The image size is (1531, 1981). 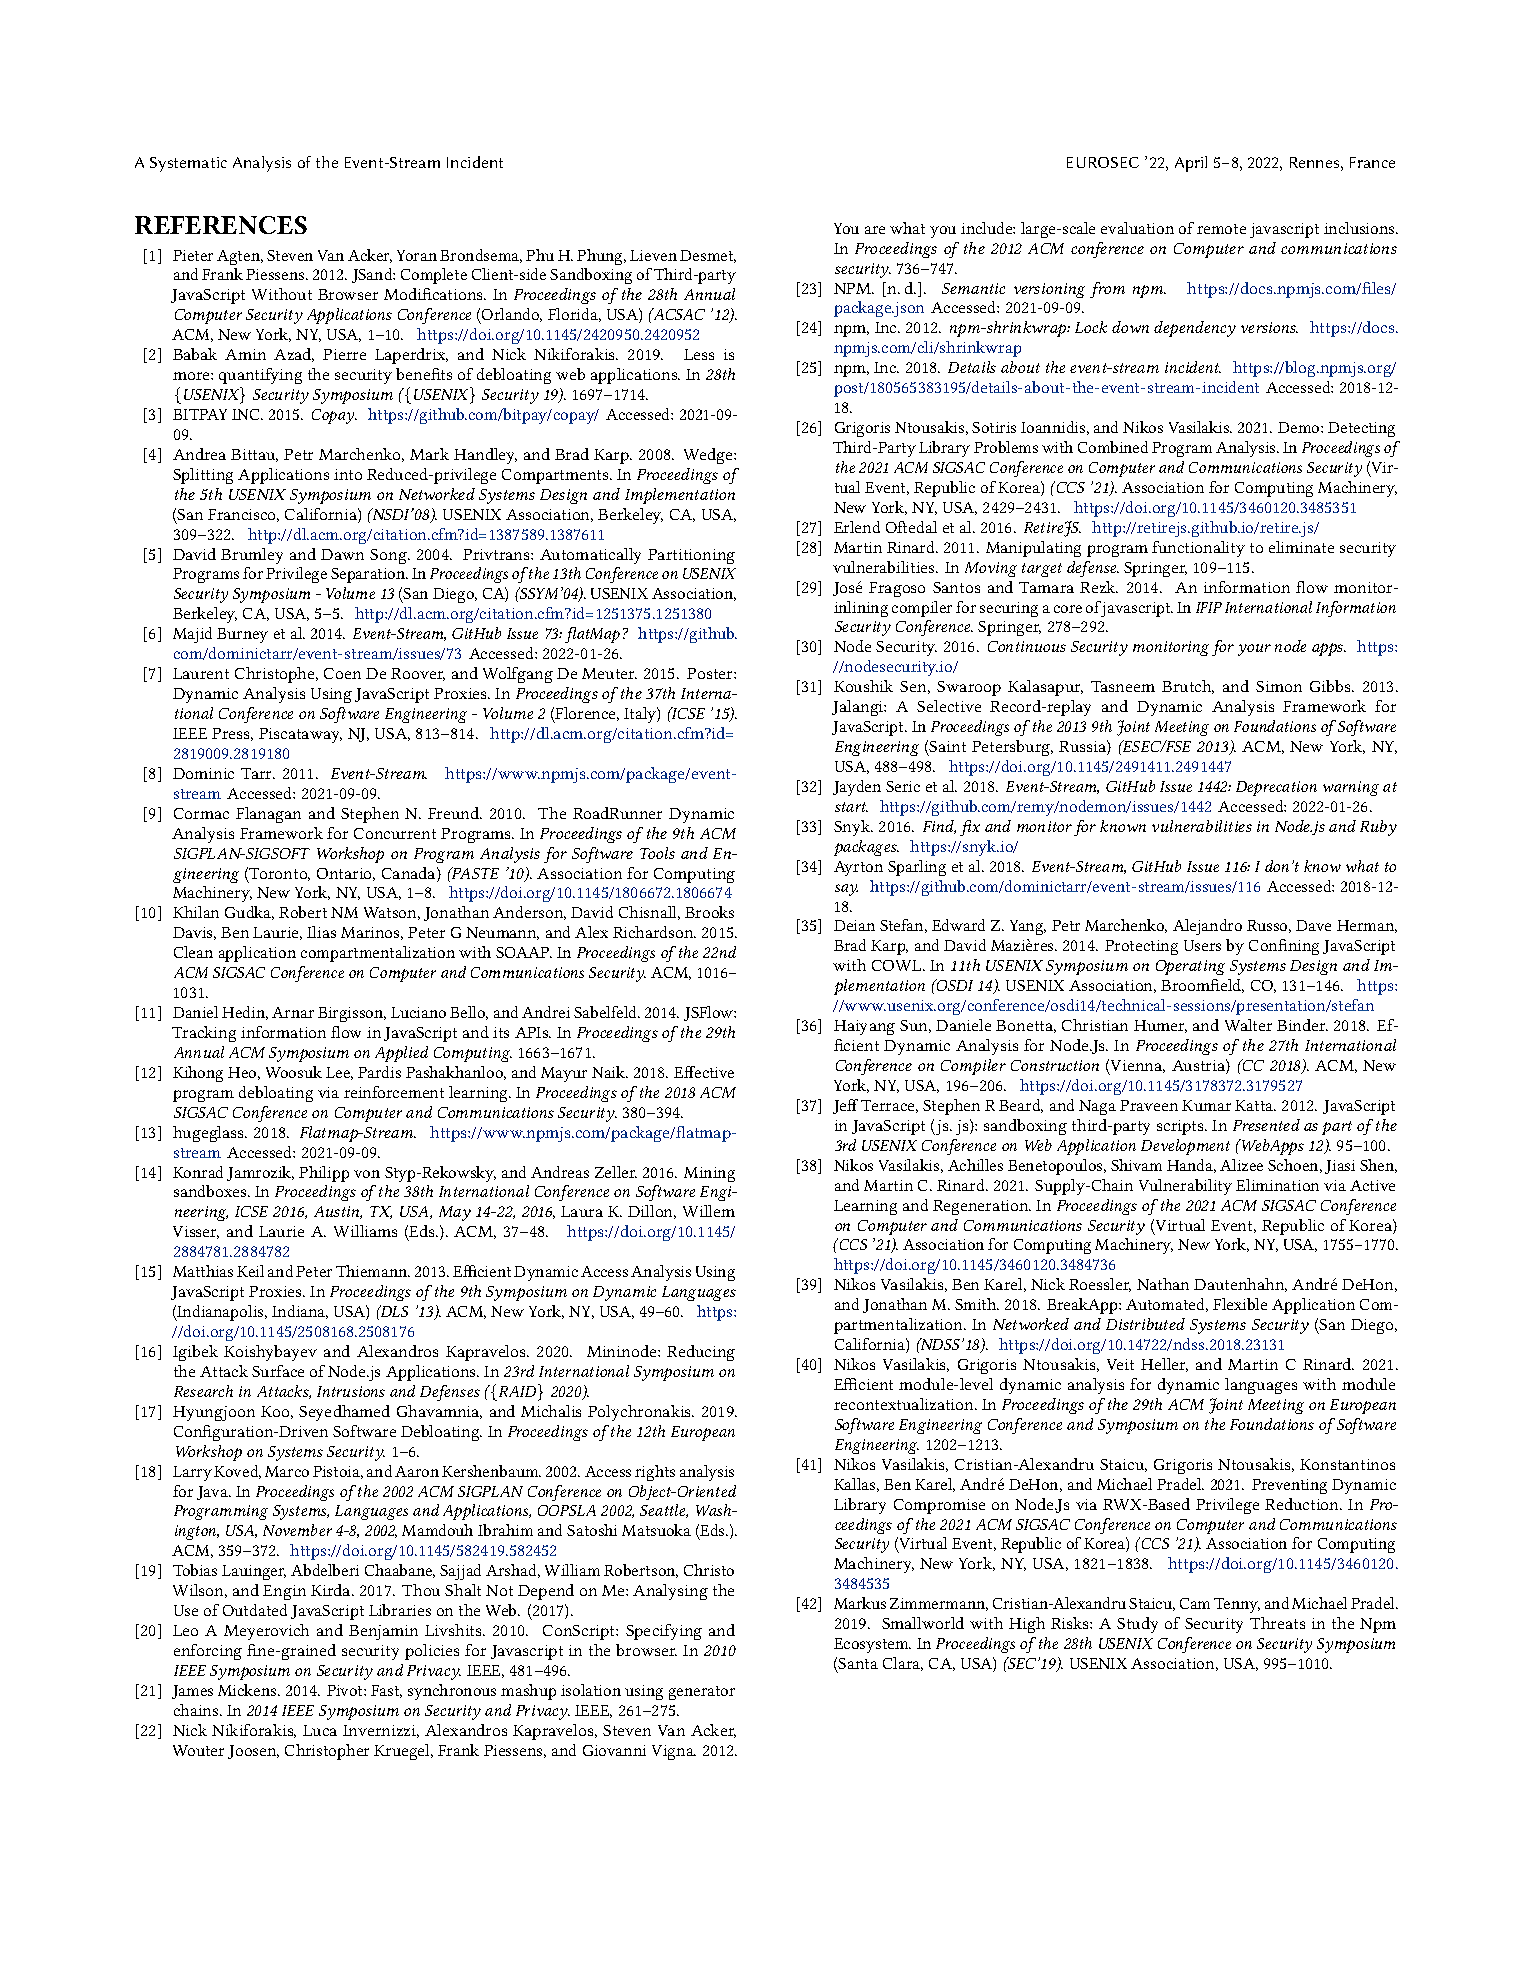 What do you see at coordinates (1277, 1185) in the screenshot?
I see `Elimination` at bounding box center [1277, 1185].
